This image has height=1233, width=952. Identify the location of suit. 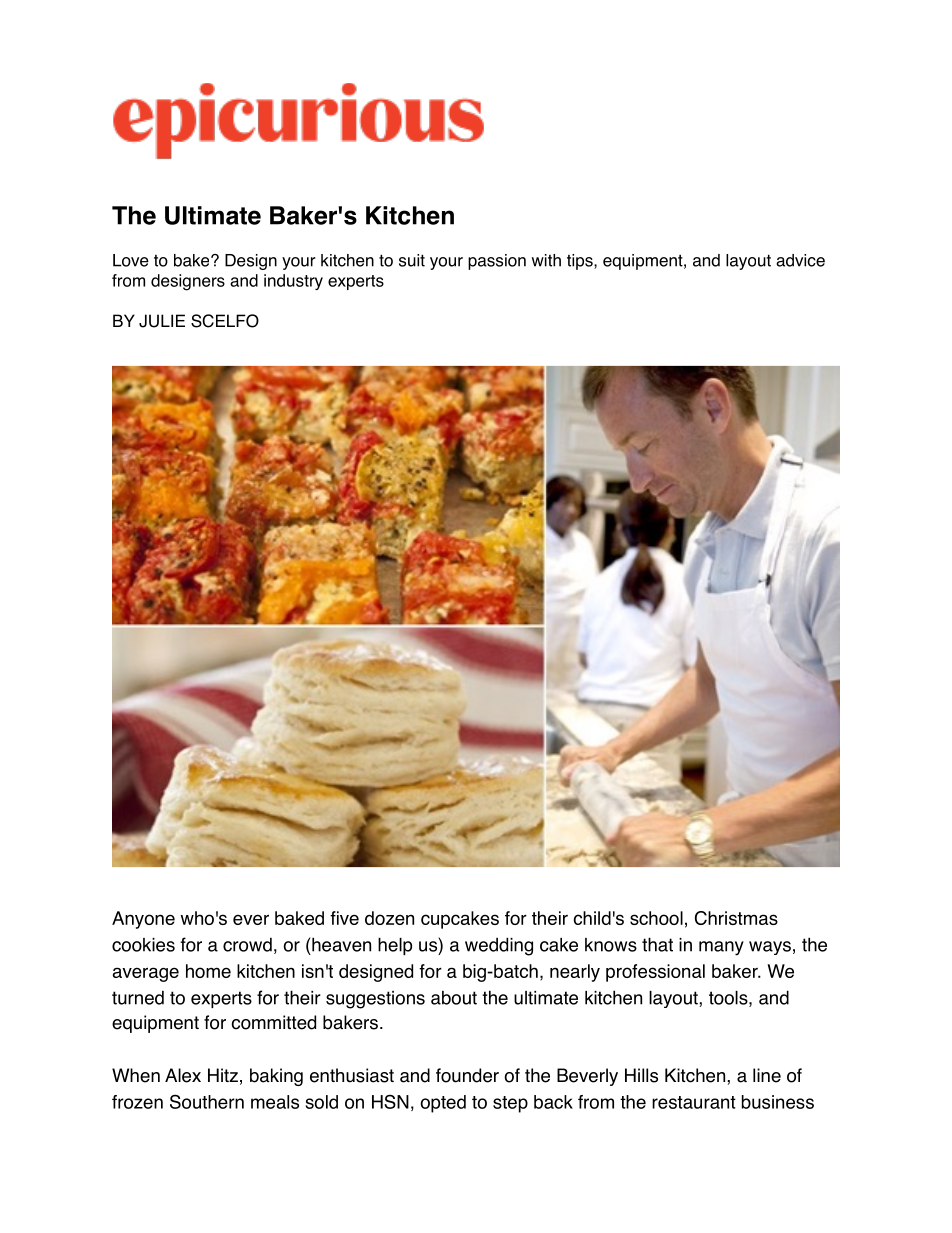
(412, 260).
